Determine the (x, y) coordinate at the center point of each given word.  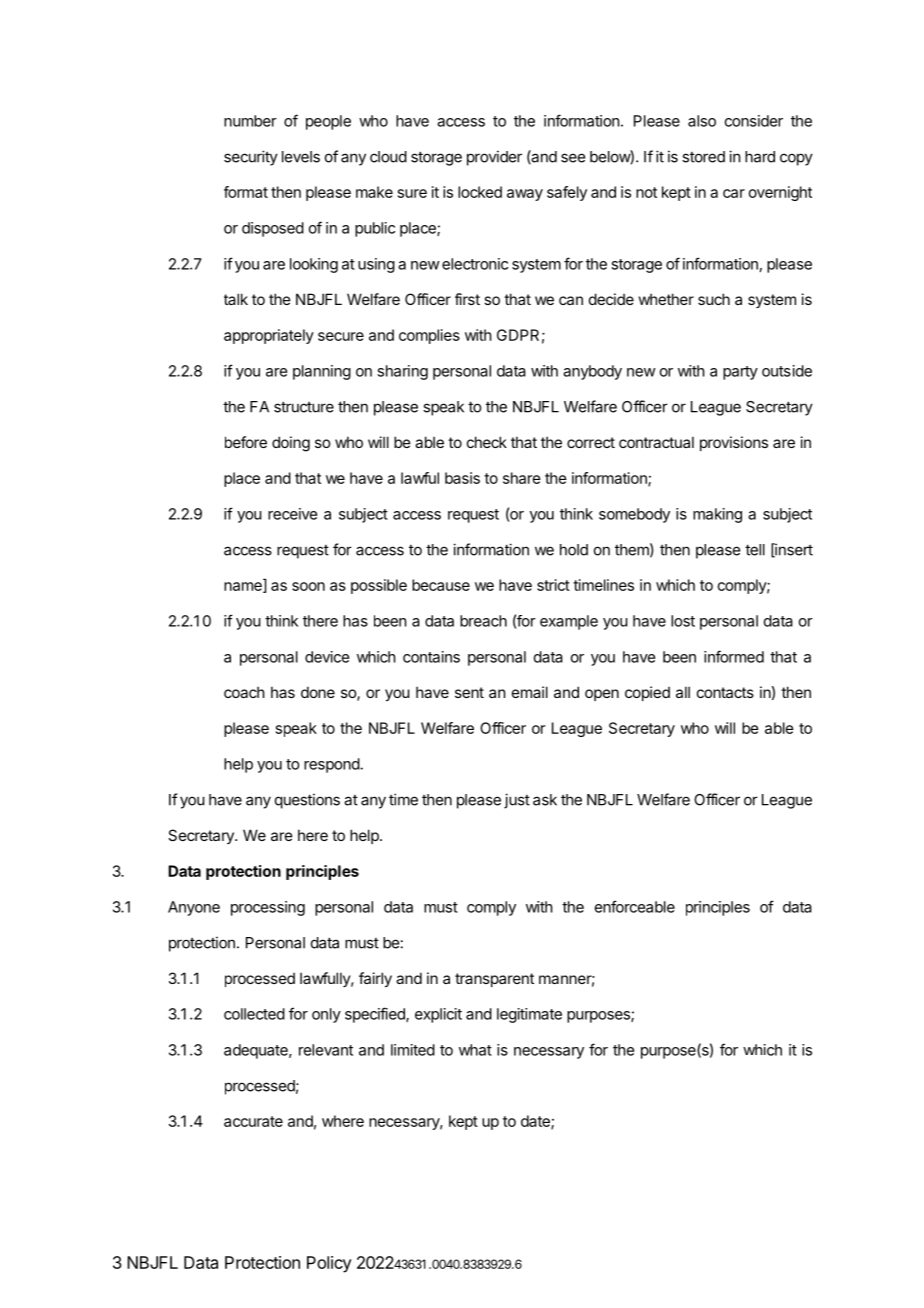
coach (244, 692)
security (251, 158)
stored (703, 157)
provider (494, 158)
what (475, 1050)
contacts (725, 692)
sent (469, 692)
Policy (329, 1264)
